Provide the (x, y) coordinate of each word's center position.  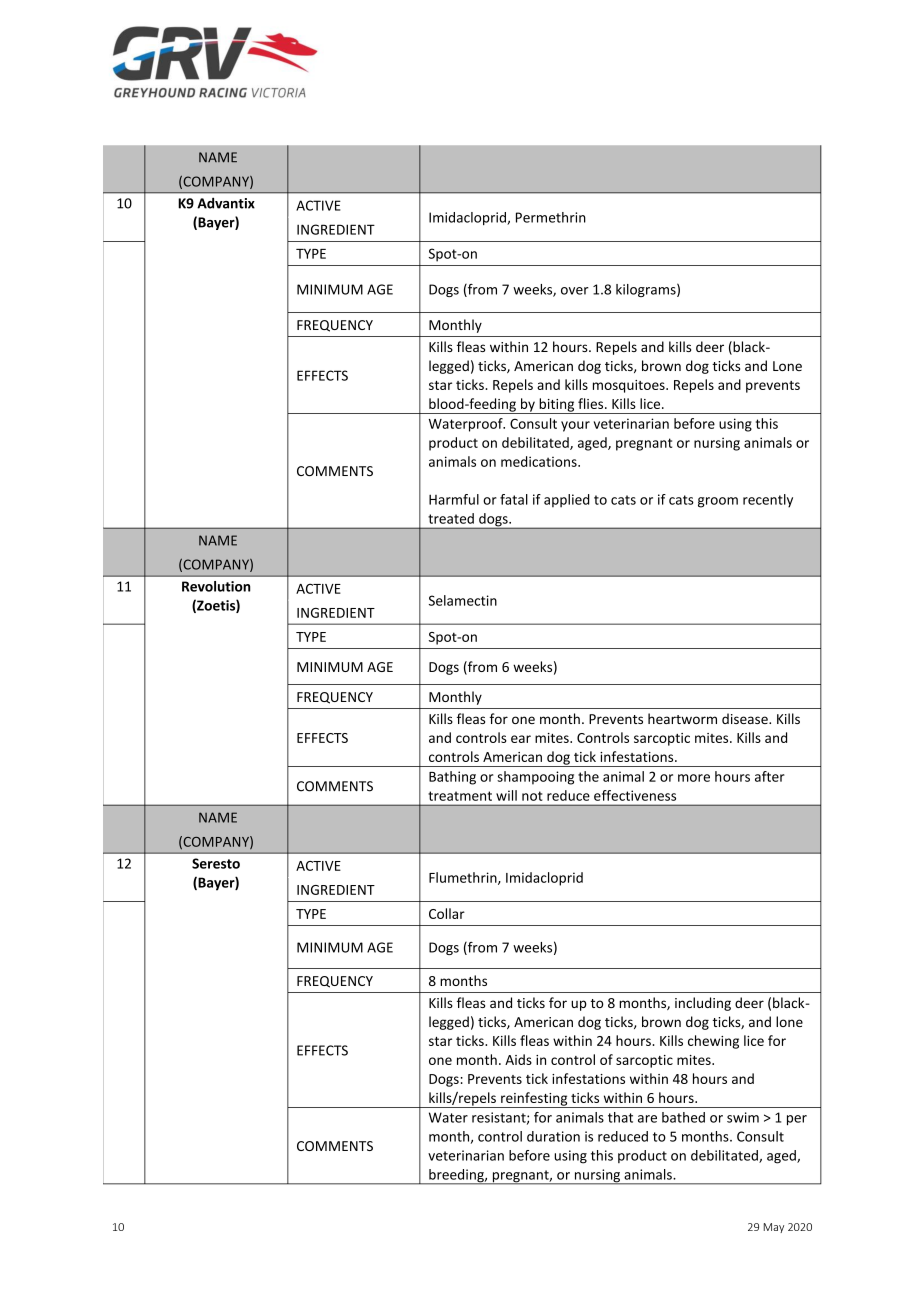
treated (451, 518)
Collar (447, 913)
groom (718, 502)
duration (553, 1136)
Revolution (216, 586)
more (694, 778)
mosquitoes (630, 386)
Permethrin (551, 217)
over (575, 291)
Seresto (216, 863)
